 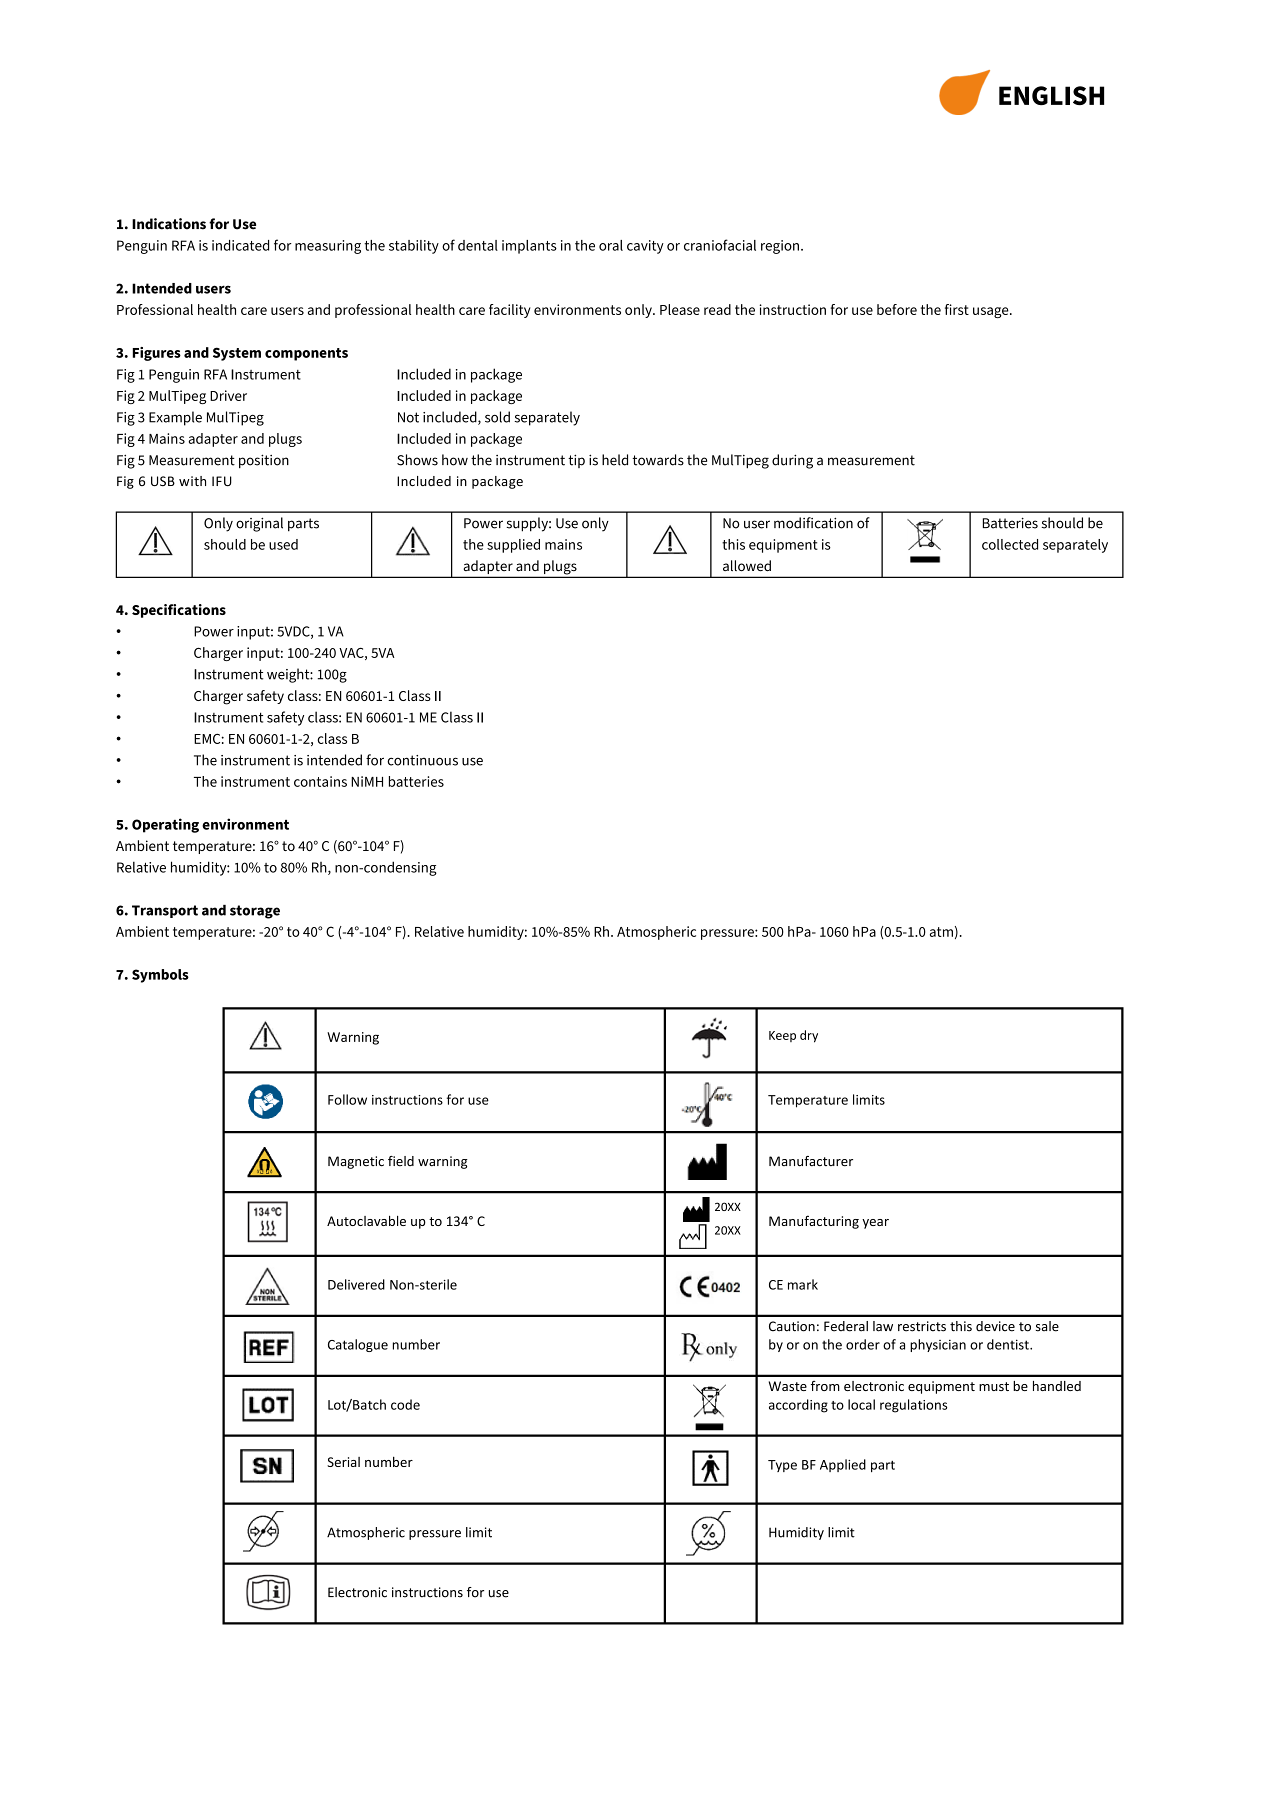 I want to click on dry, so click(x=809, y=1036).
